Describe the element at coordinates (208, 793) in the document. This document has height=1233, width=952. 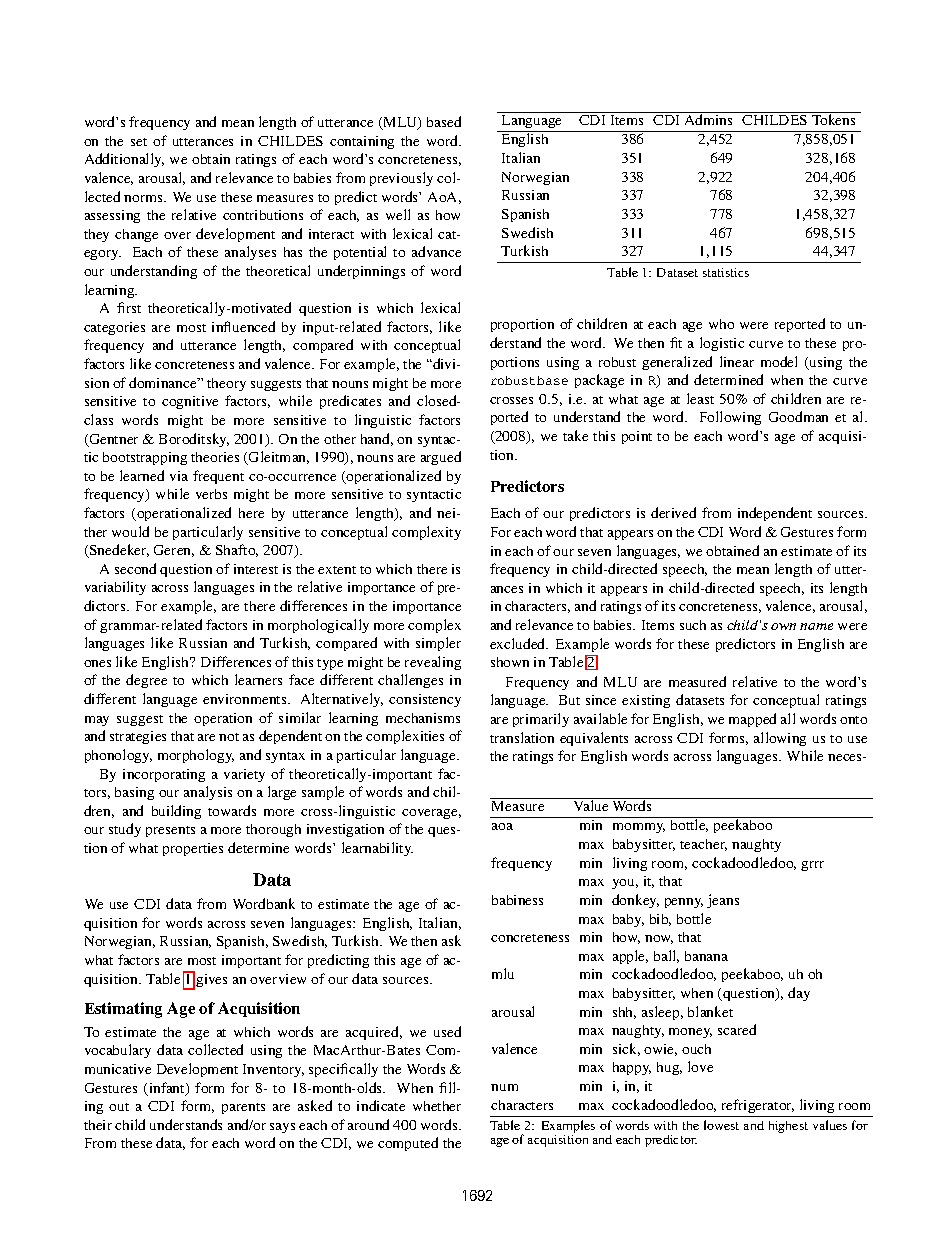
I see `analysis` at that location.
